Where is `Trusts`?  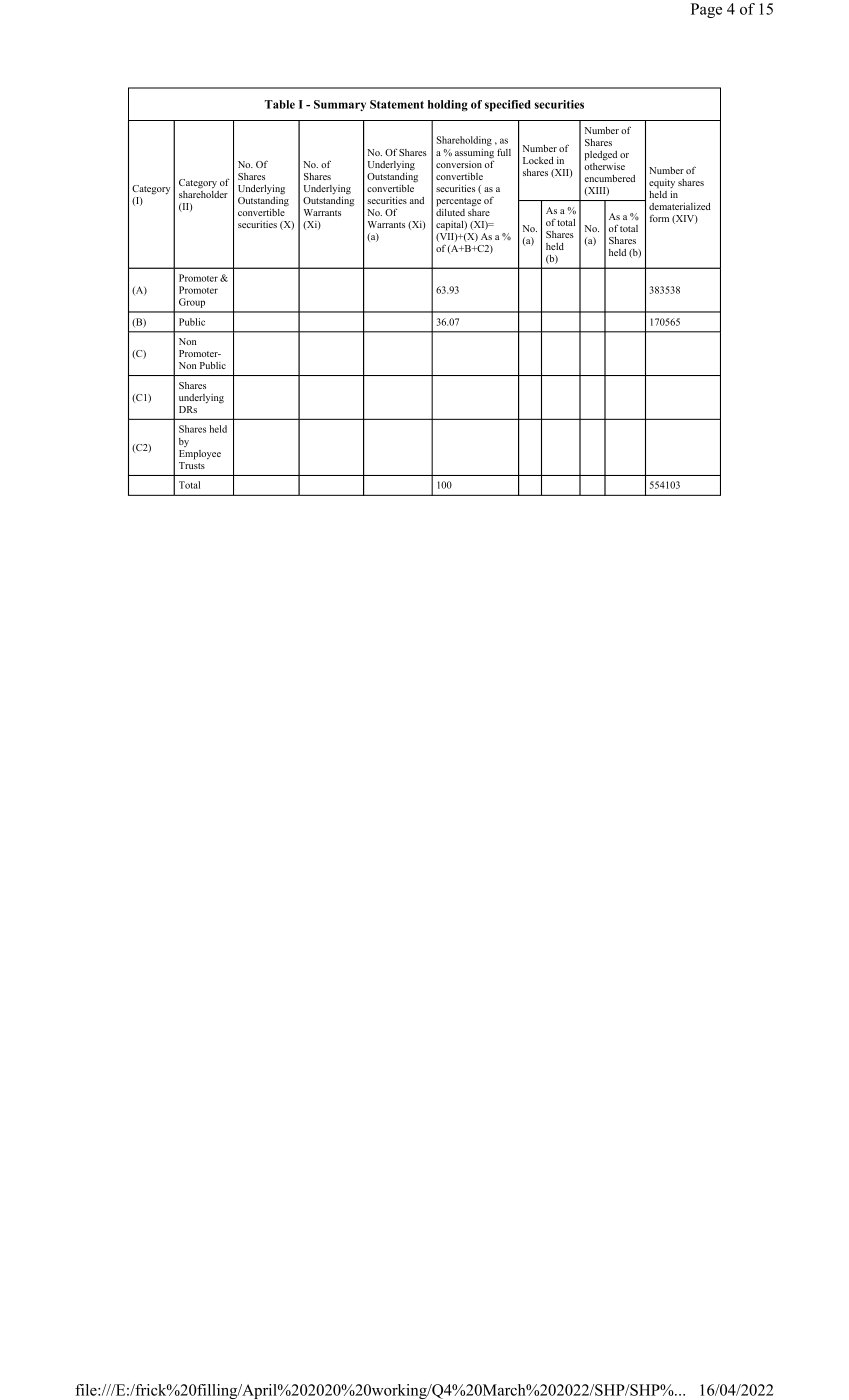 Trusts is located at coordinates (192, 465).
